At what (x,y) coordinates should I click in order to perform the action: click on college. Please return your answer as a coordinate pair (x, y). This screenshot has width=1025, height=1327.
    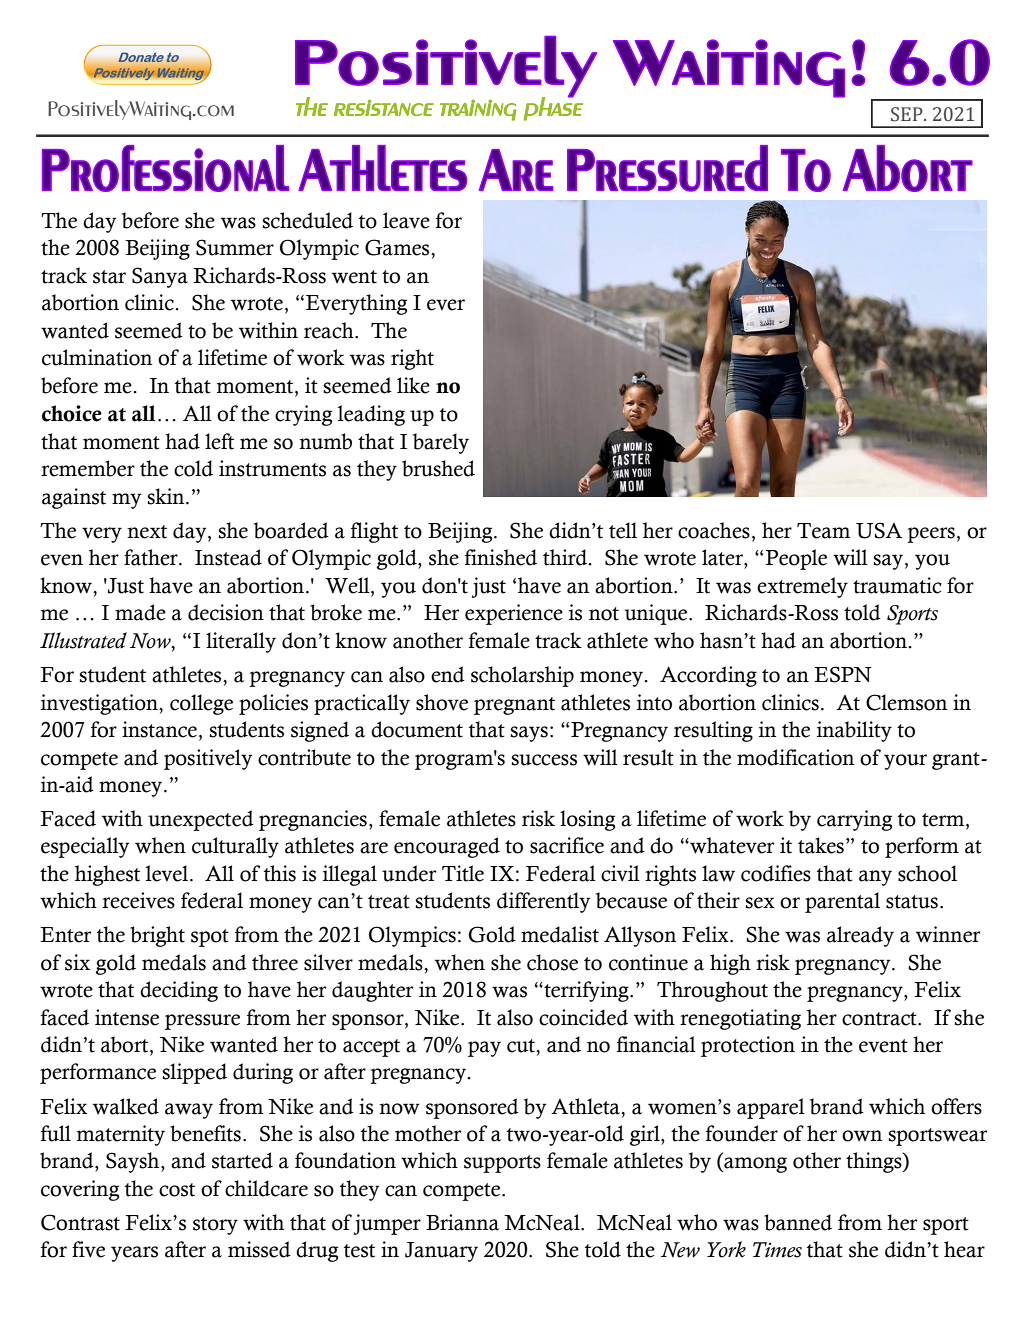
    Looking at the image, I should click on (201, 704).
